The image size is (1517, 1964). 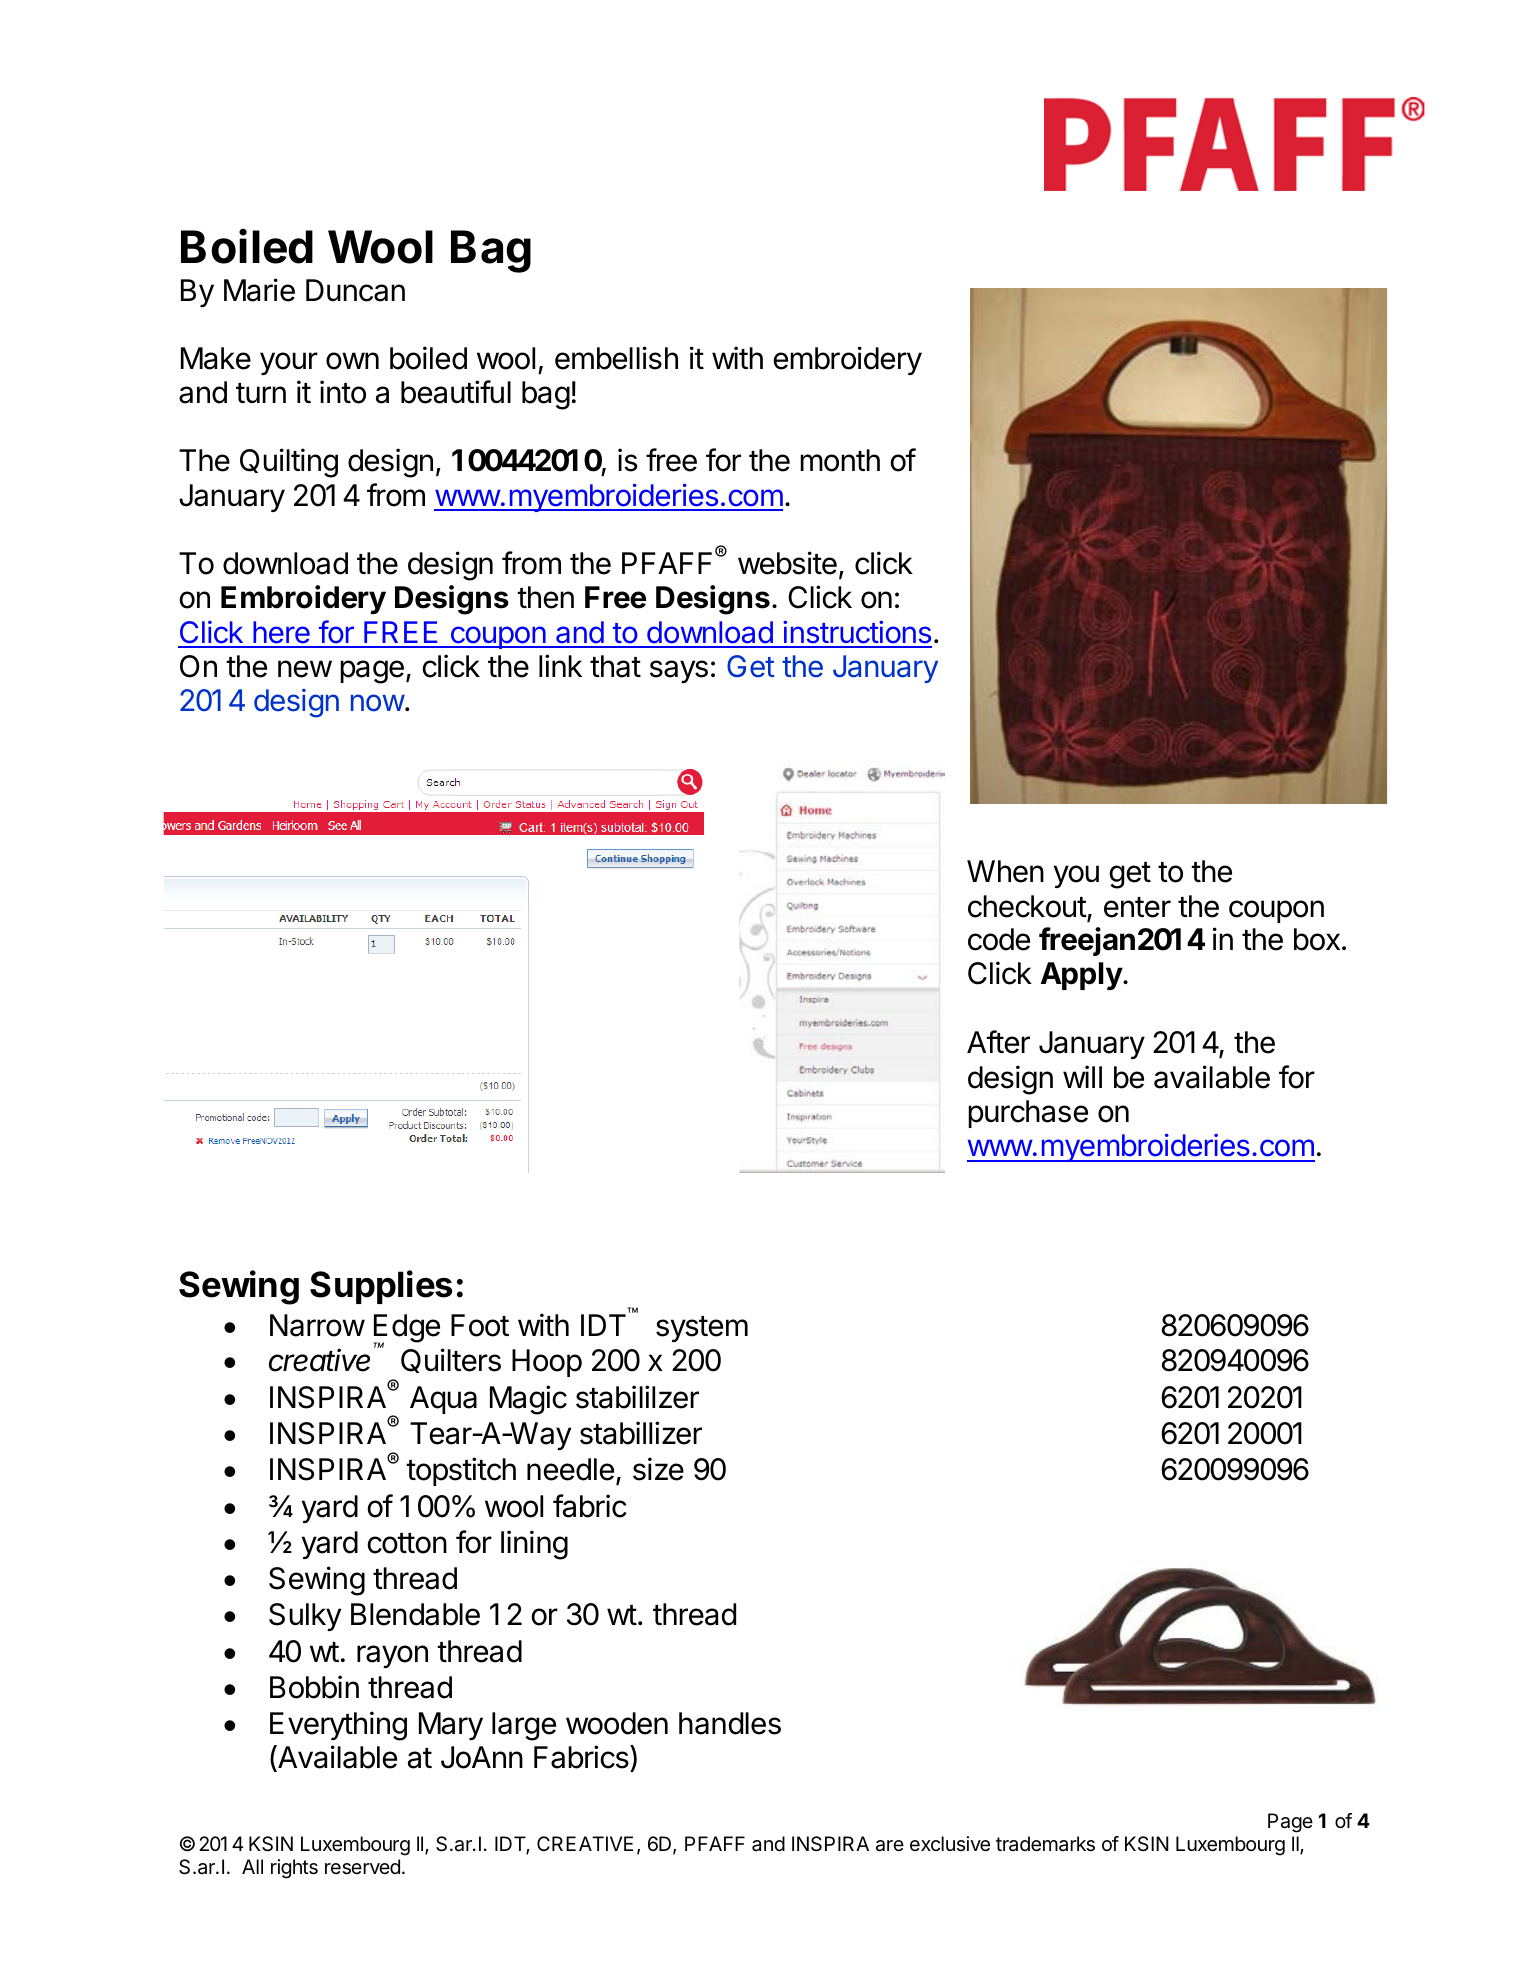 I want to click on enter, so click(x=1137, y=907).
